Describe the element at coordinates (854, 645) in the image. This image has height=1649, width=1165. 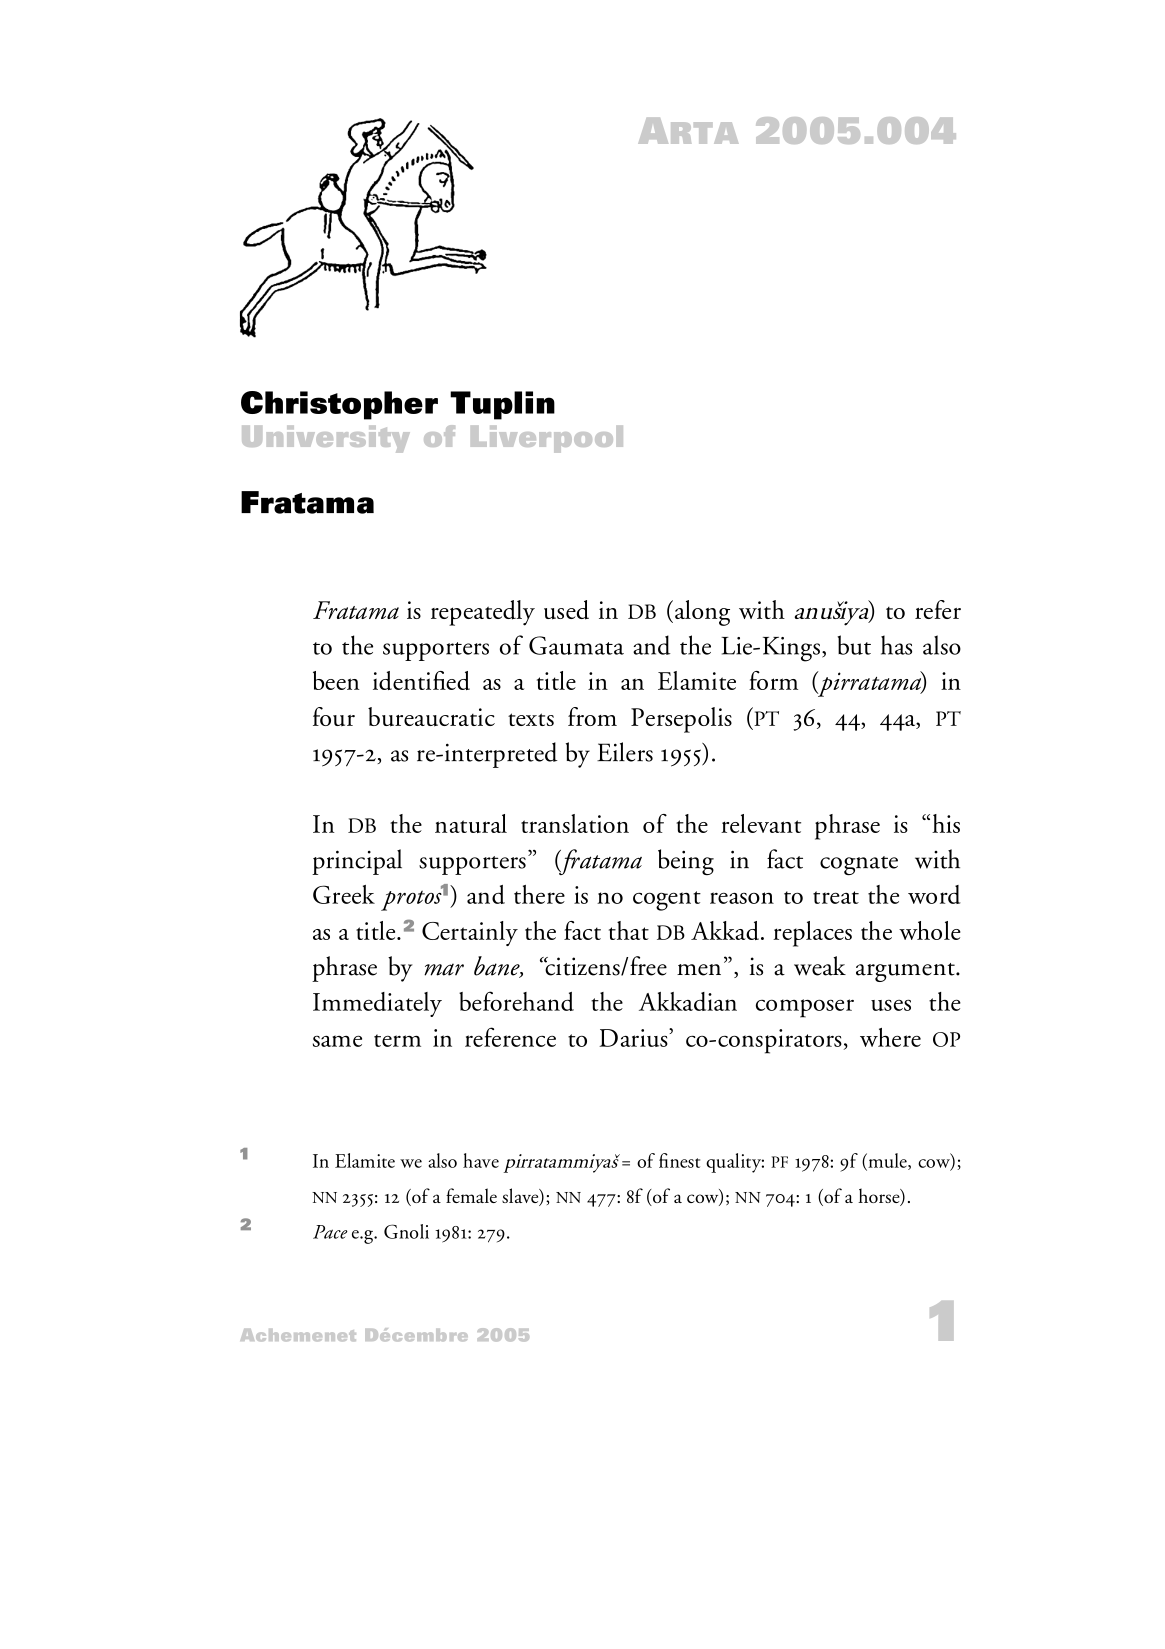
I see `but` at that location.
